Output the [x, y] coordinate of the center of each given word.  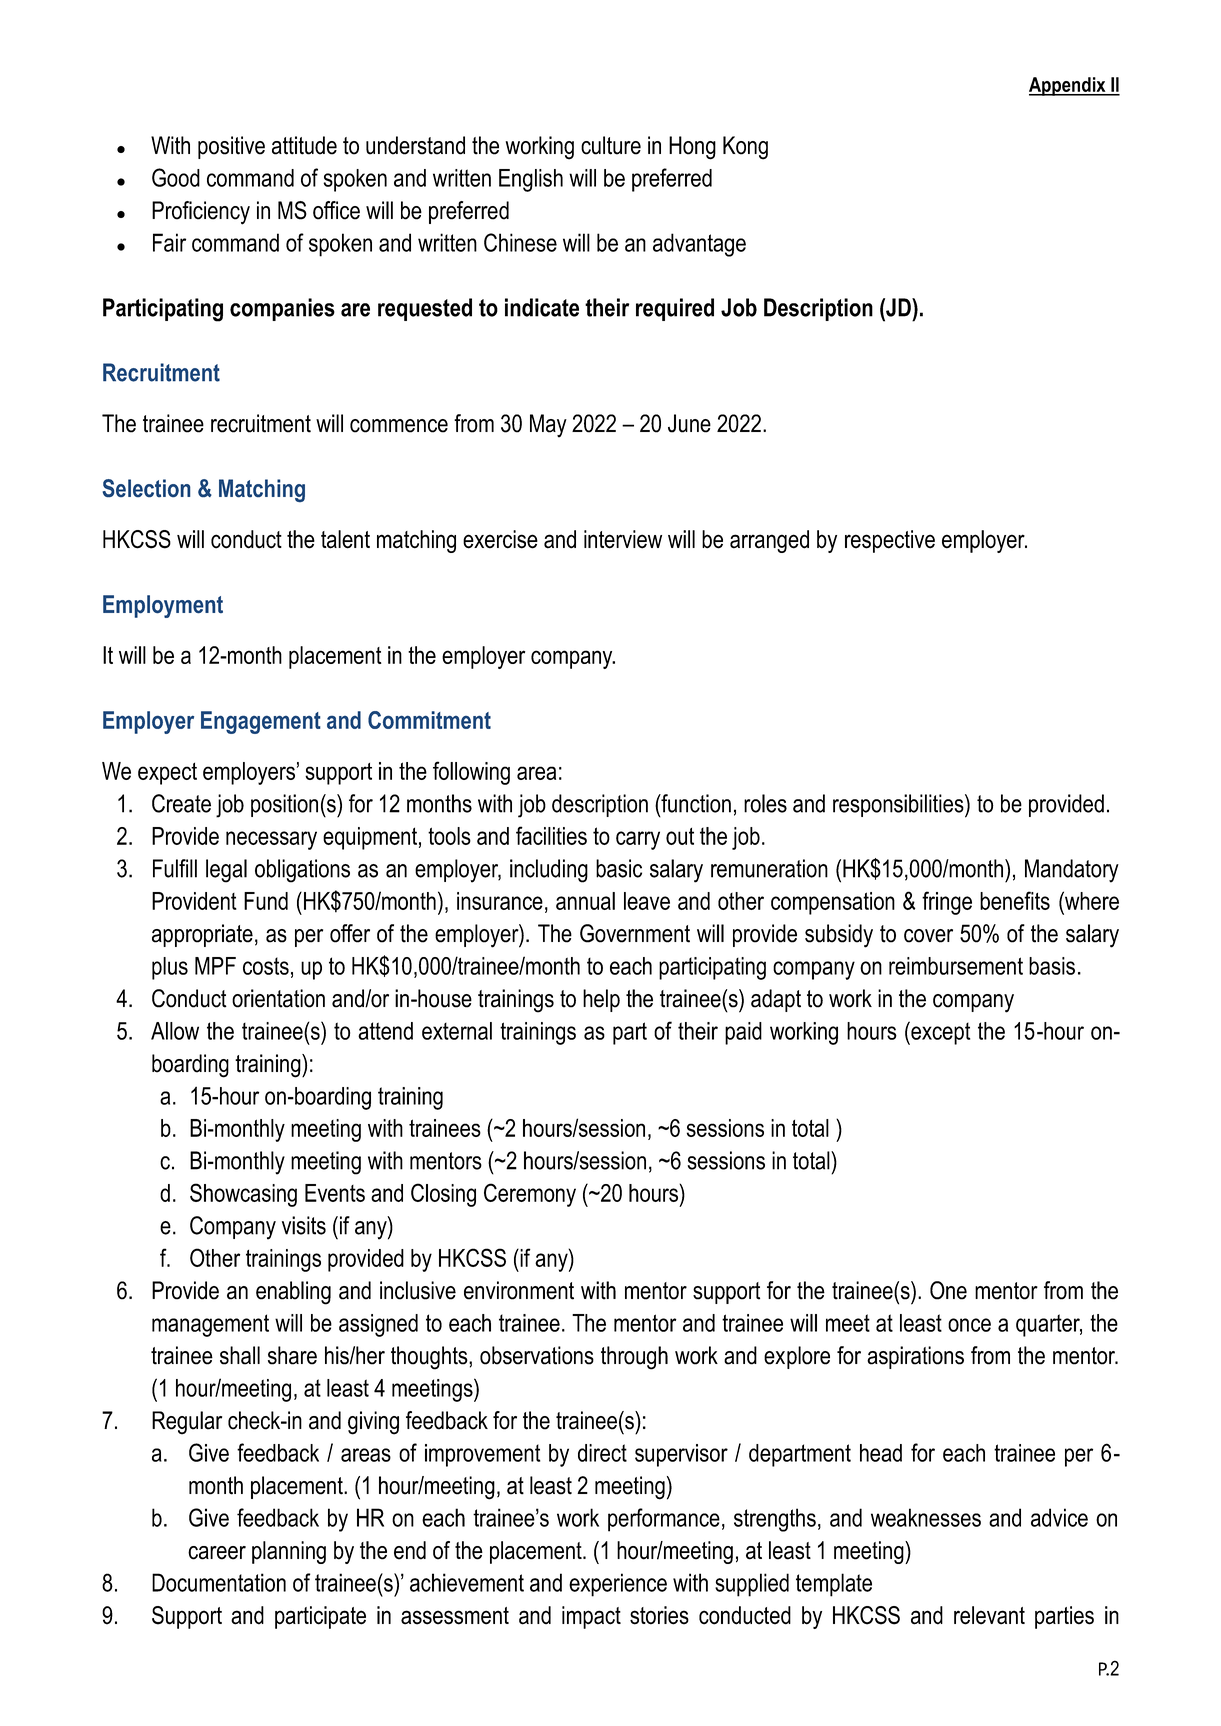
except [939, 1033]
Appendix [1068, 86]
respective [890, 541]
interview [623, 539]
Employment [163, 606]
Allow [175, 1031]
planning [289, 1552]
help [601, 1000]
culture [611, 145]
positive [231, 147]
